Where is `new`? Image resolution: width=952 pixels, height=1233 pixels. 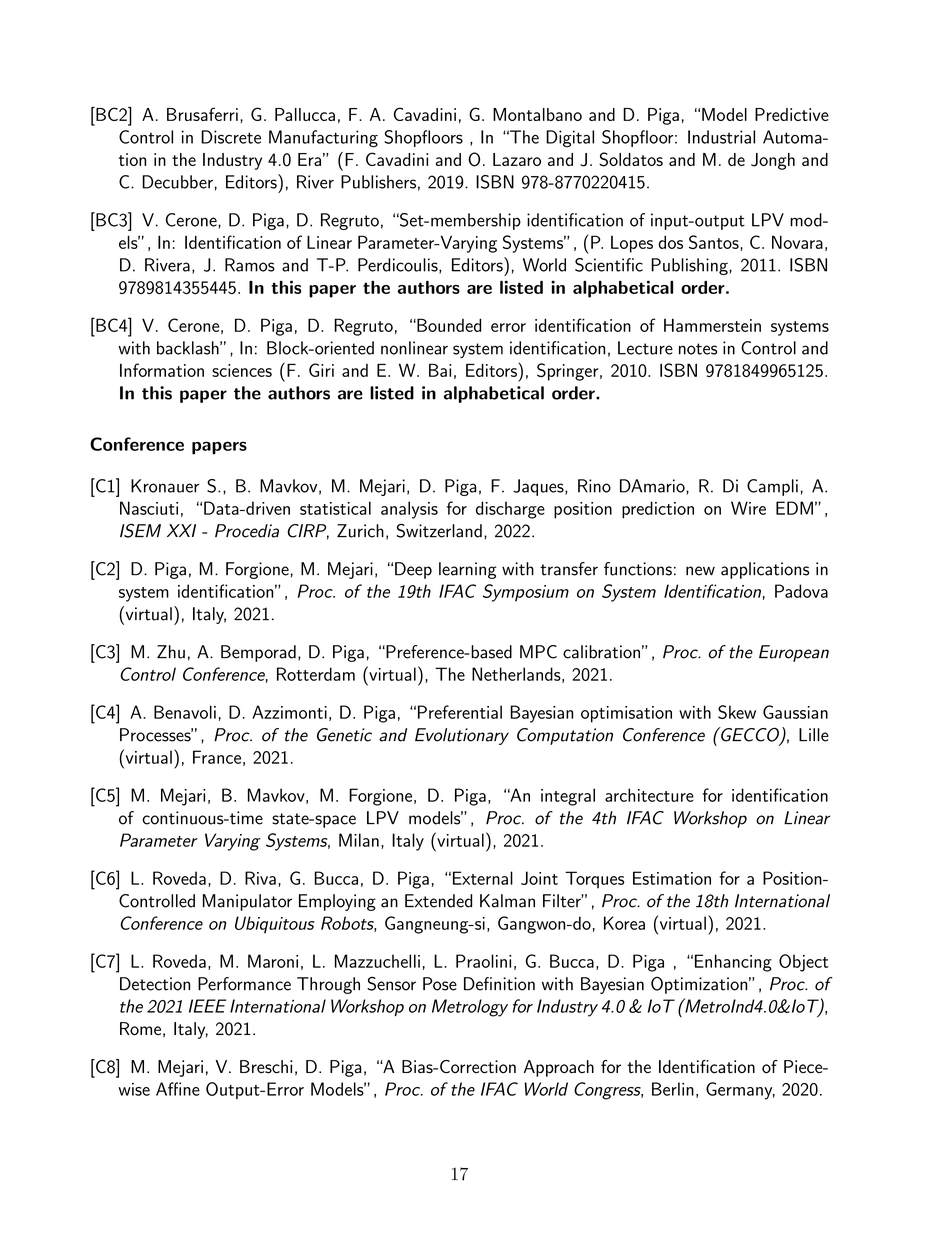 new is located at coordinates (700, 571).
